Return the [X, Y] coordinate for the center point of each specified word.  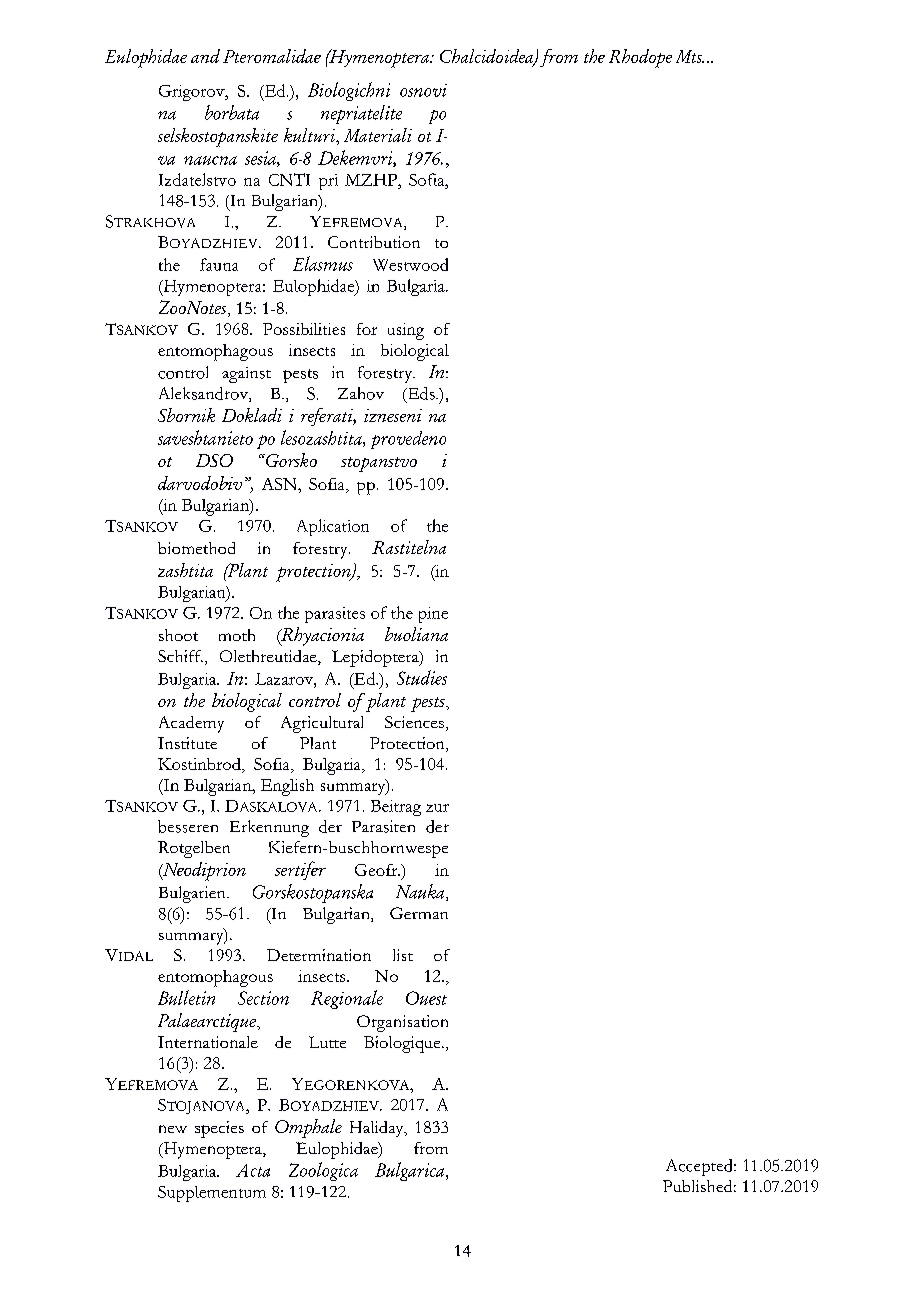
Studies [422, 677]
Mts [690, 56]
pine [433, 615]
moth [237, 635]
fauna [219, 264]
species [219, 1129]
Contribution [374, 242]
